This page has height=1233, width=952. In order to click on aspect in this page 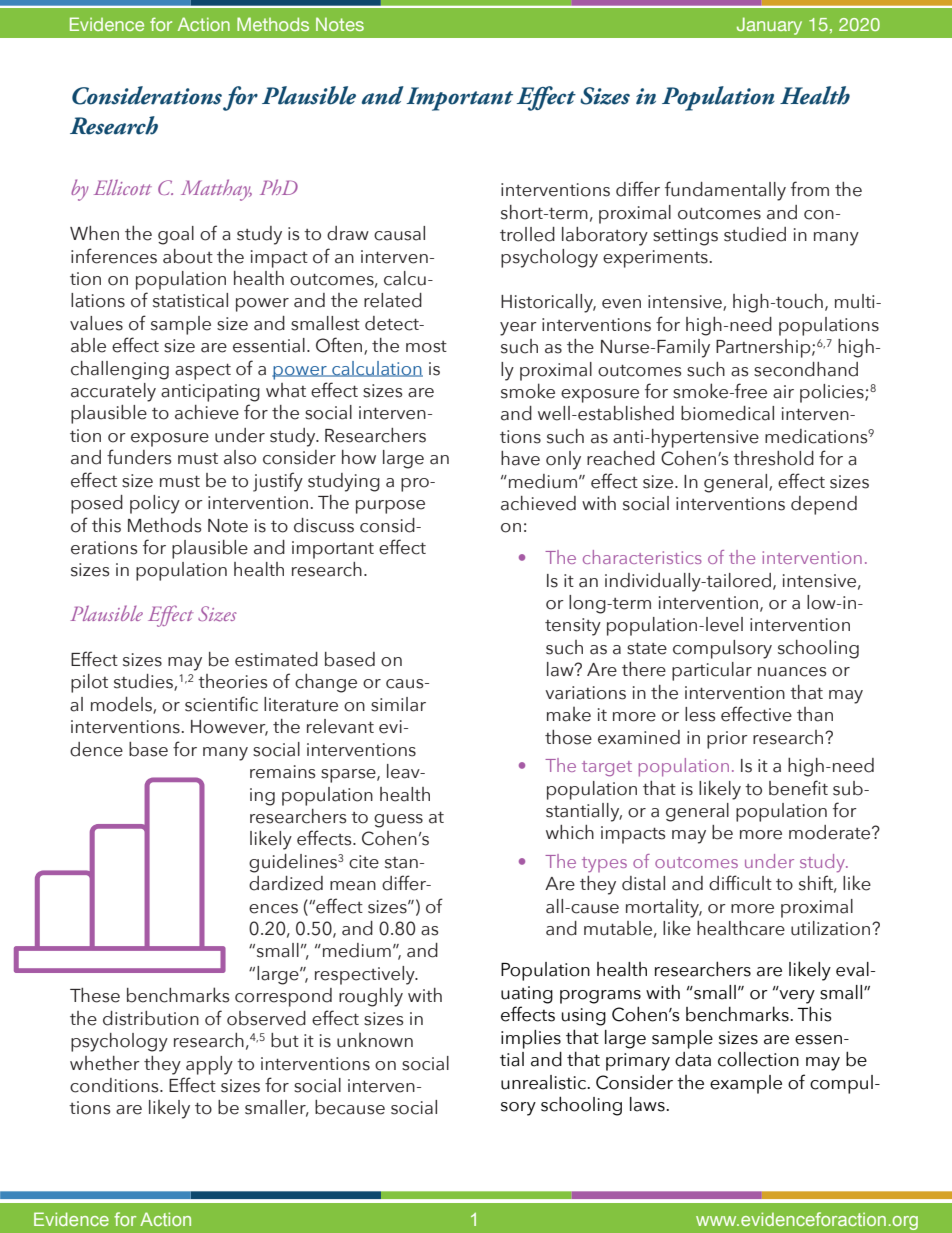, I will do `click(203, 372)`.
